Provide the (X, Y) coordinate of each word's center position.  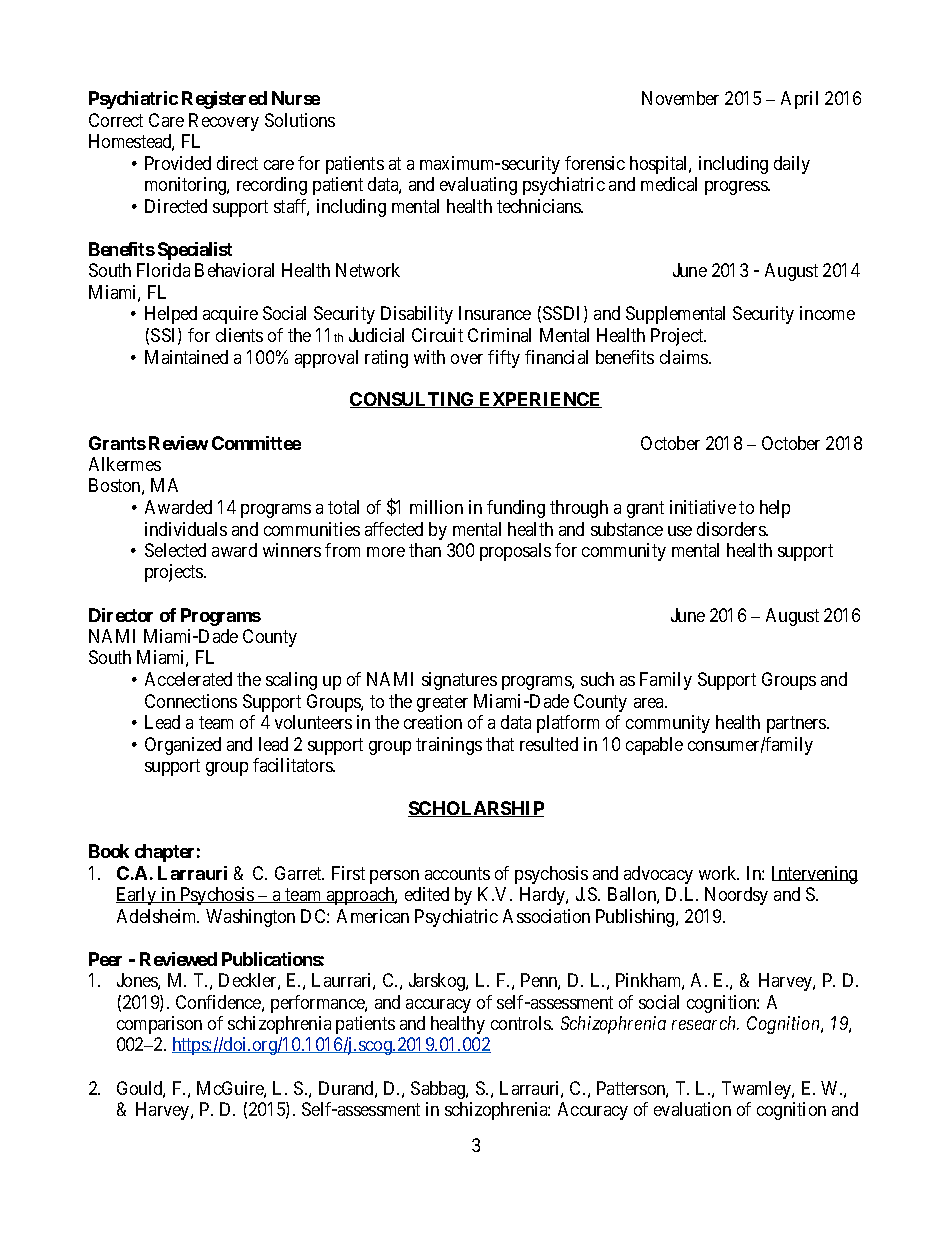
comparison (159, 1025)
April (799, 100)
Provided (178, 163)
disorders (732, 529)
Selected (175, 550)
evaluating (478, 186)
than (425, 550)
